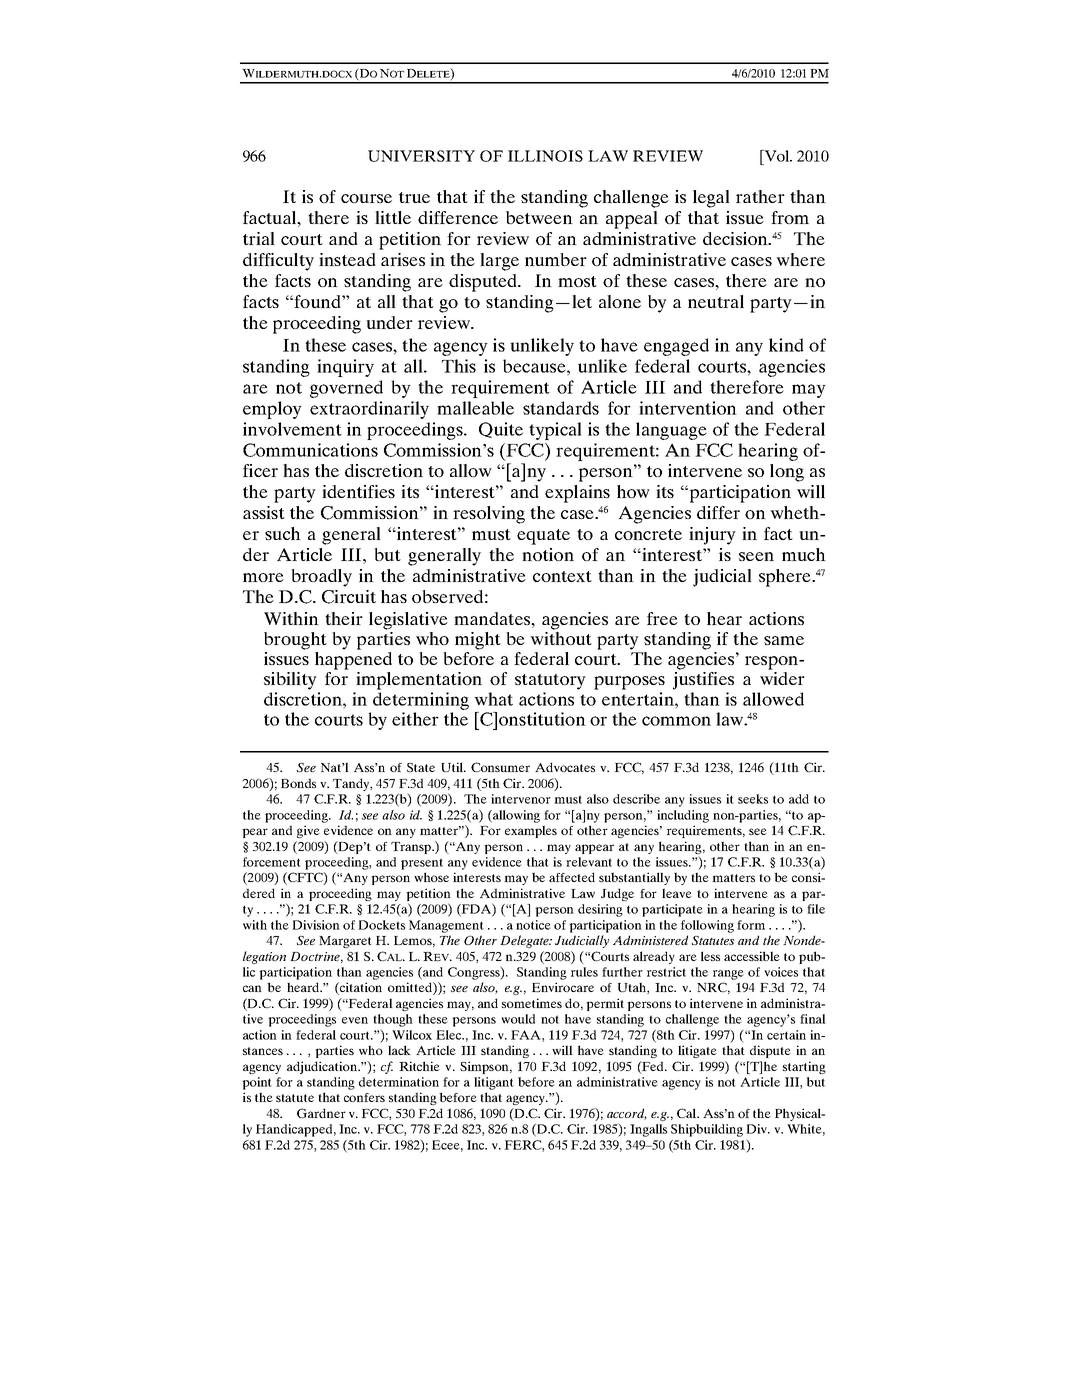  I want to click on seen, so click(756, 556).
